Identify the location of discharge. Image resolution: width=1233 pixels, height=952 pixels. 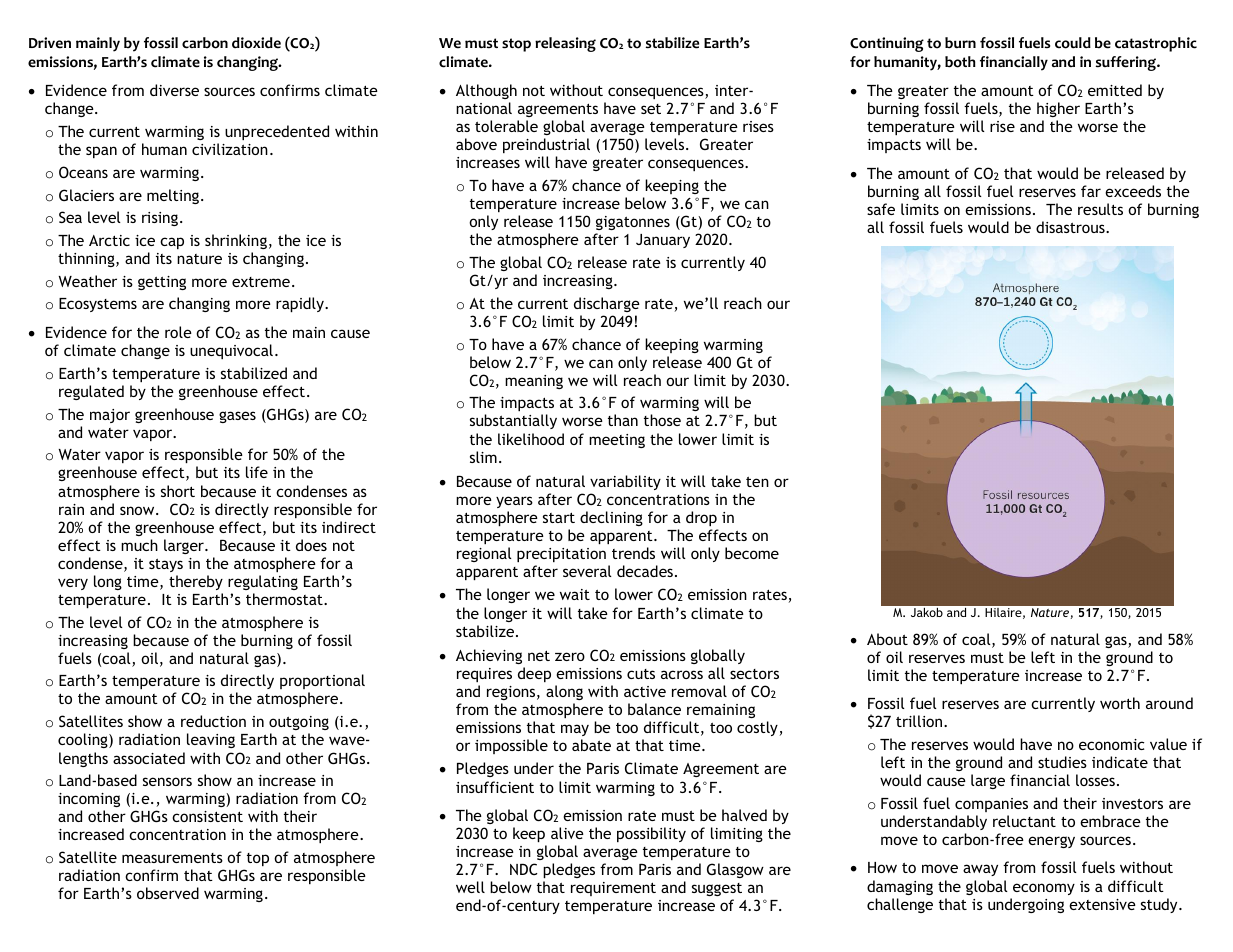
(607, 304).
